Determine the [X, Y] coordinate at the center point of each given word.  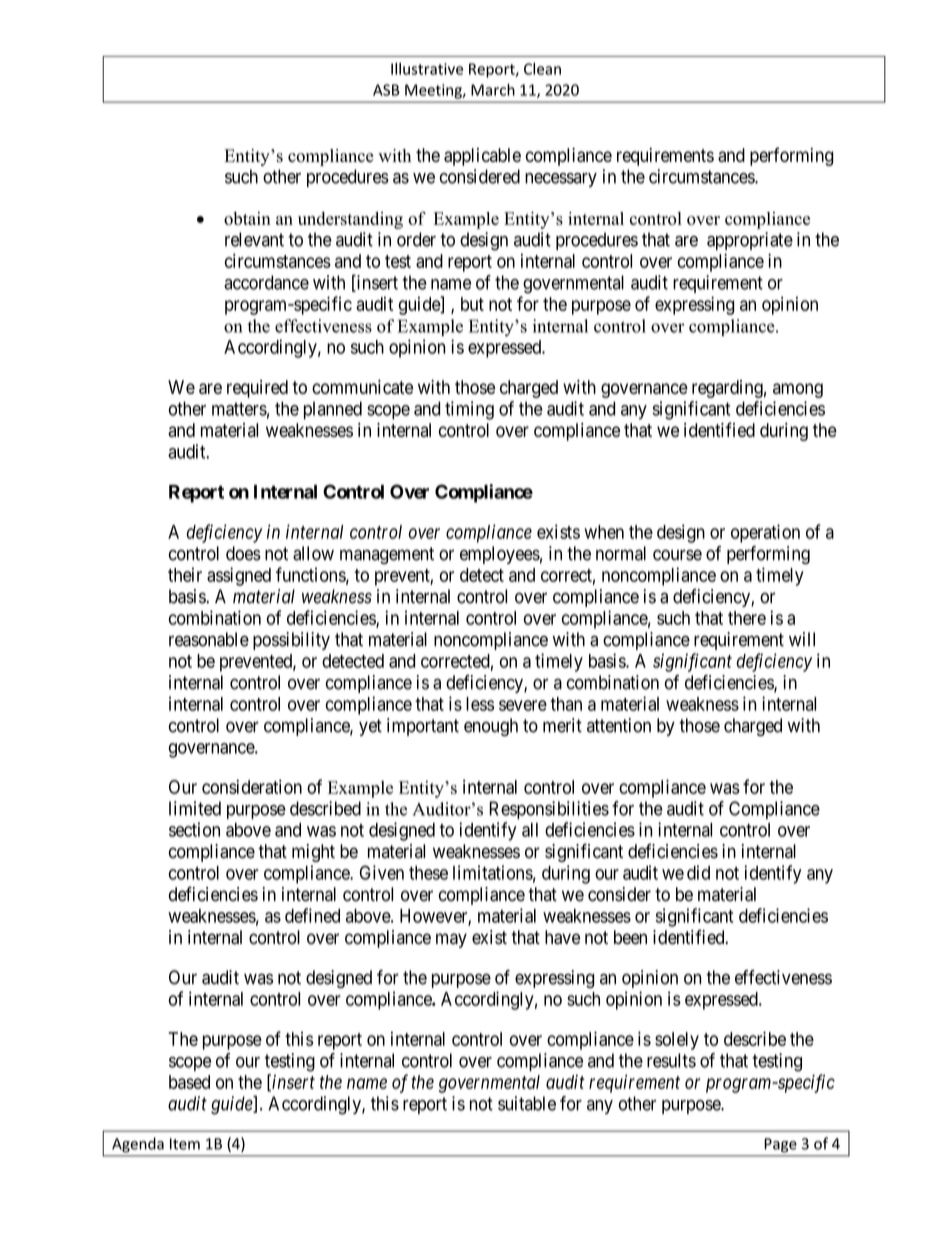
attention [619, 725]
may [451, 940]
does [243, 553]
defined [312, 915]
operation [765, 533]
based [189, 1082]
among [798, 390]
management [387, 555]
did [698, 872]
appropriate [750, 241]
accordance [266, 282]
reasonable [209, 639]
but [472, 304]
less [480, 704]
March [493, 89]
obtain [247, 218]
